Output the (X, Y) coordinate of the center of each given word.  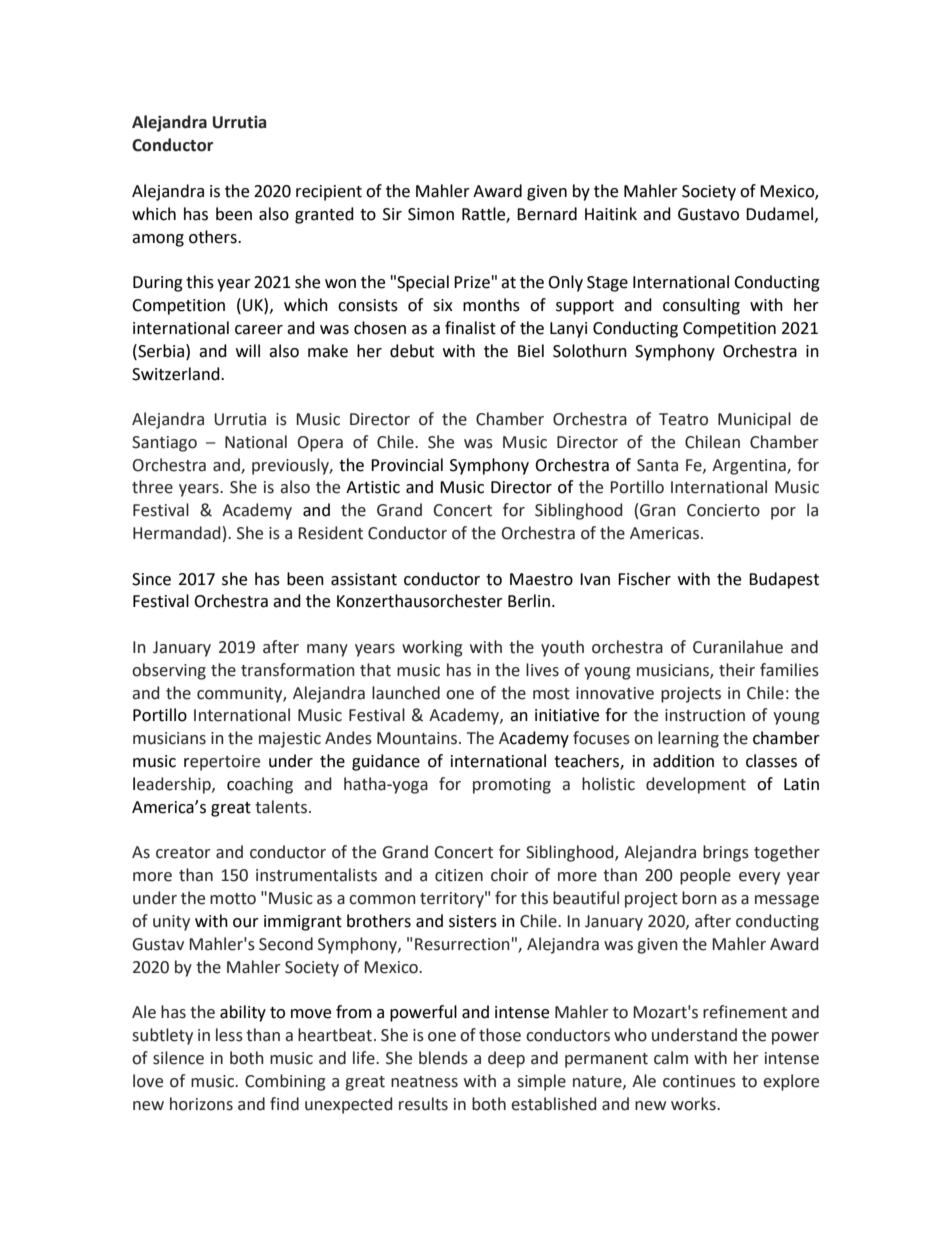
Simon (431, 214)
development (696, 785)
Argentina (750, 467)
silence (178, 1058)
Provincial (407, 465)
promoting (512, 786)
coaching (260, 785)
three (152, 487)
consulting (701, 306)
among (158, 240)
